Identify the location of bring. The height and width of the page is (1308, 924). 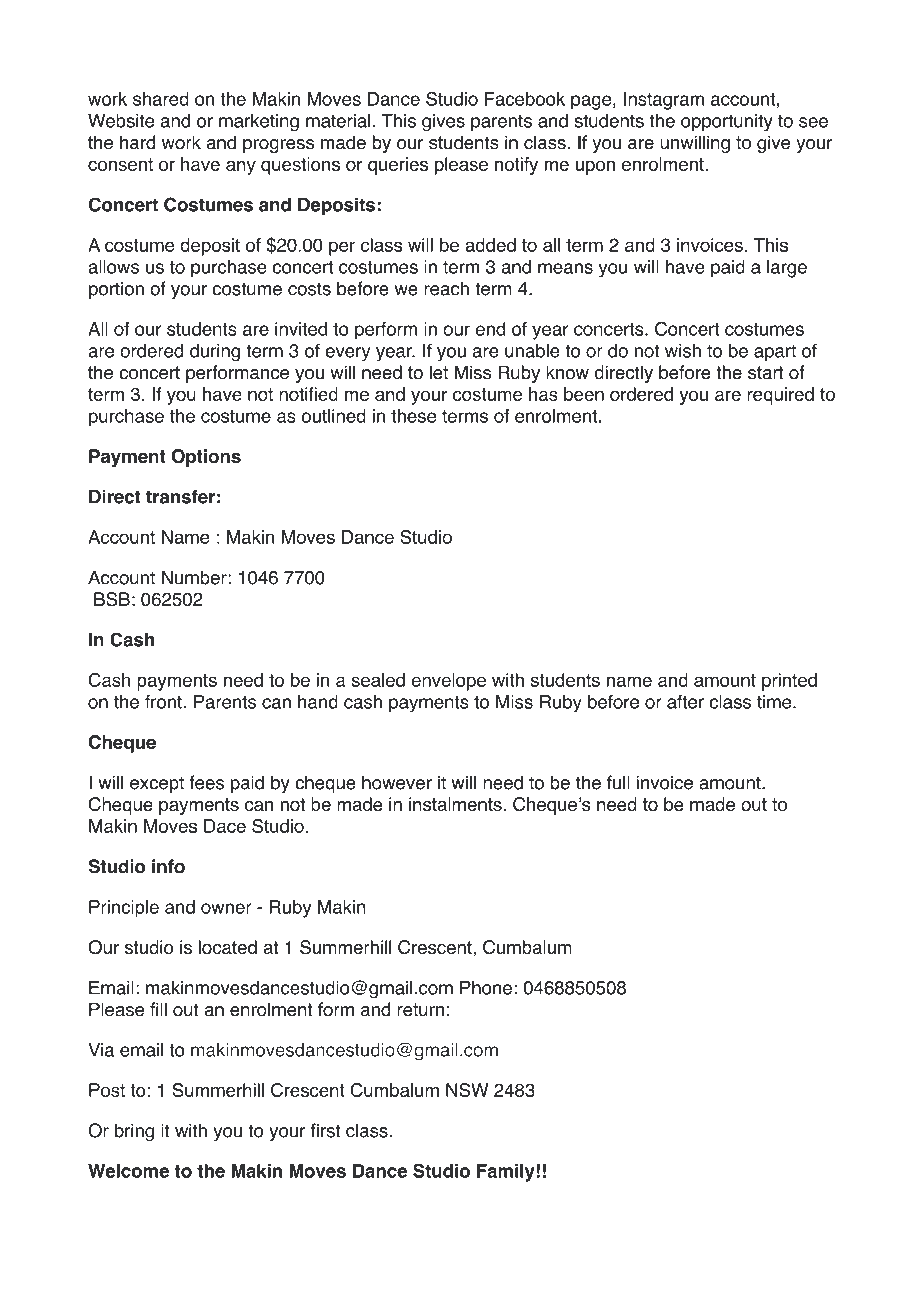
(134, 1132).
